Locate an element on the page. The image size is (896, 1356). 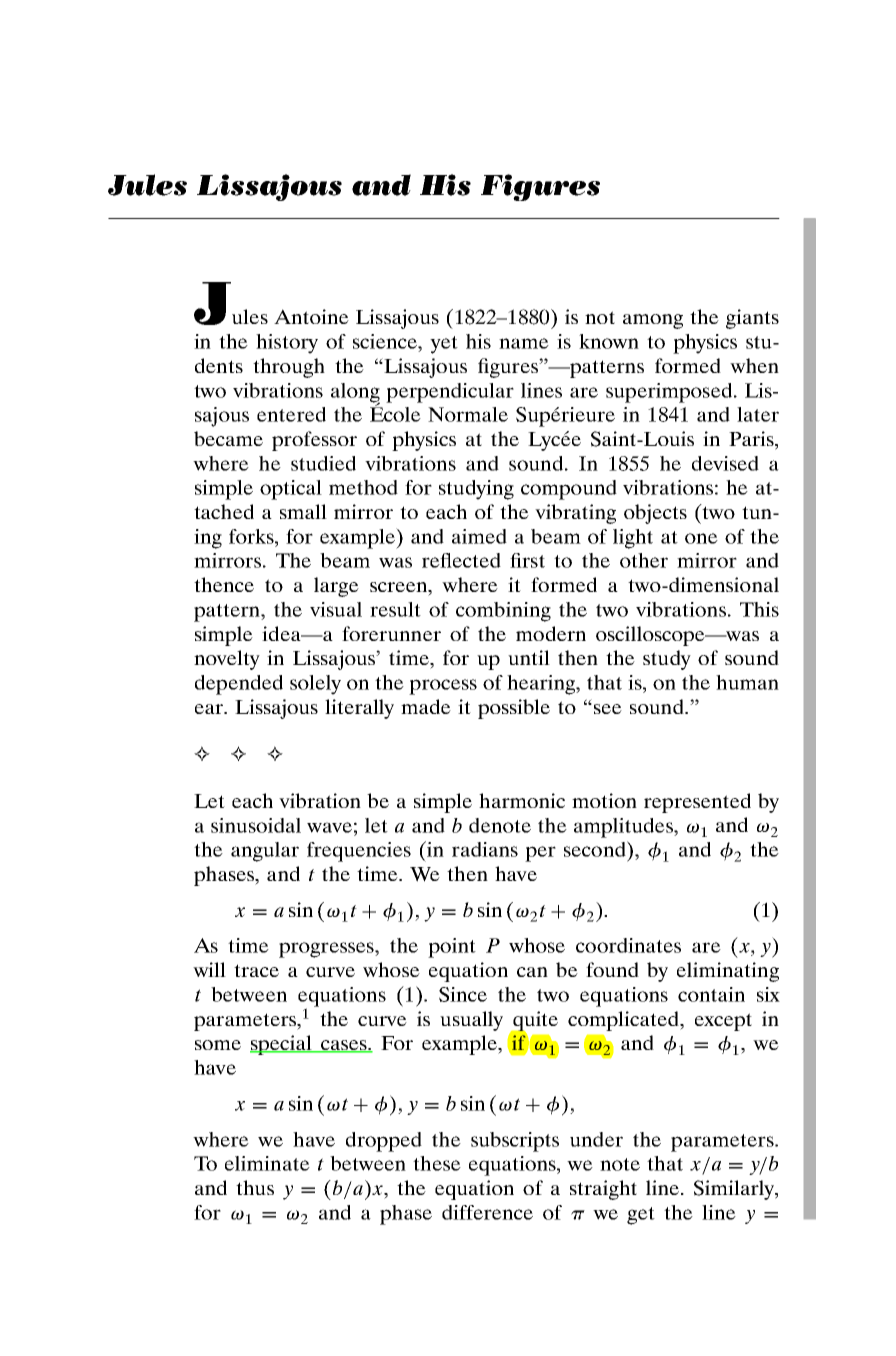
get is located at coordinates (641, 1216).
